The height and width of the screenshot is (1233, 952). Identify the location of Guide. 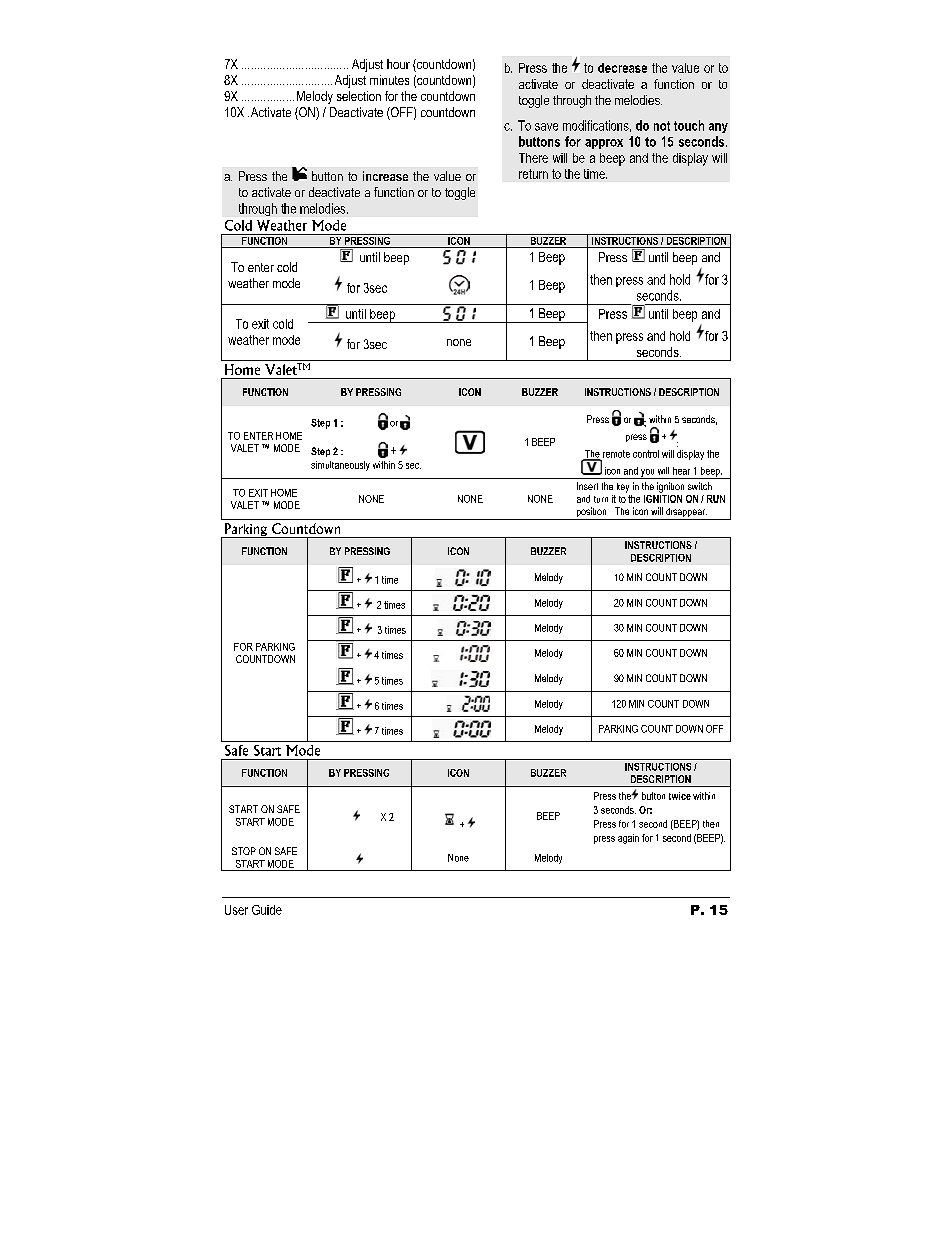
(267, 910).
